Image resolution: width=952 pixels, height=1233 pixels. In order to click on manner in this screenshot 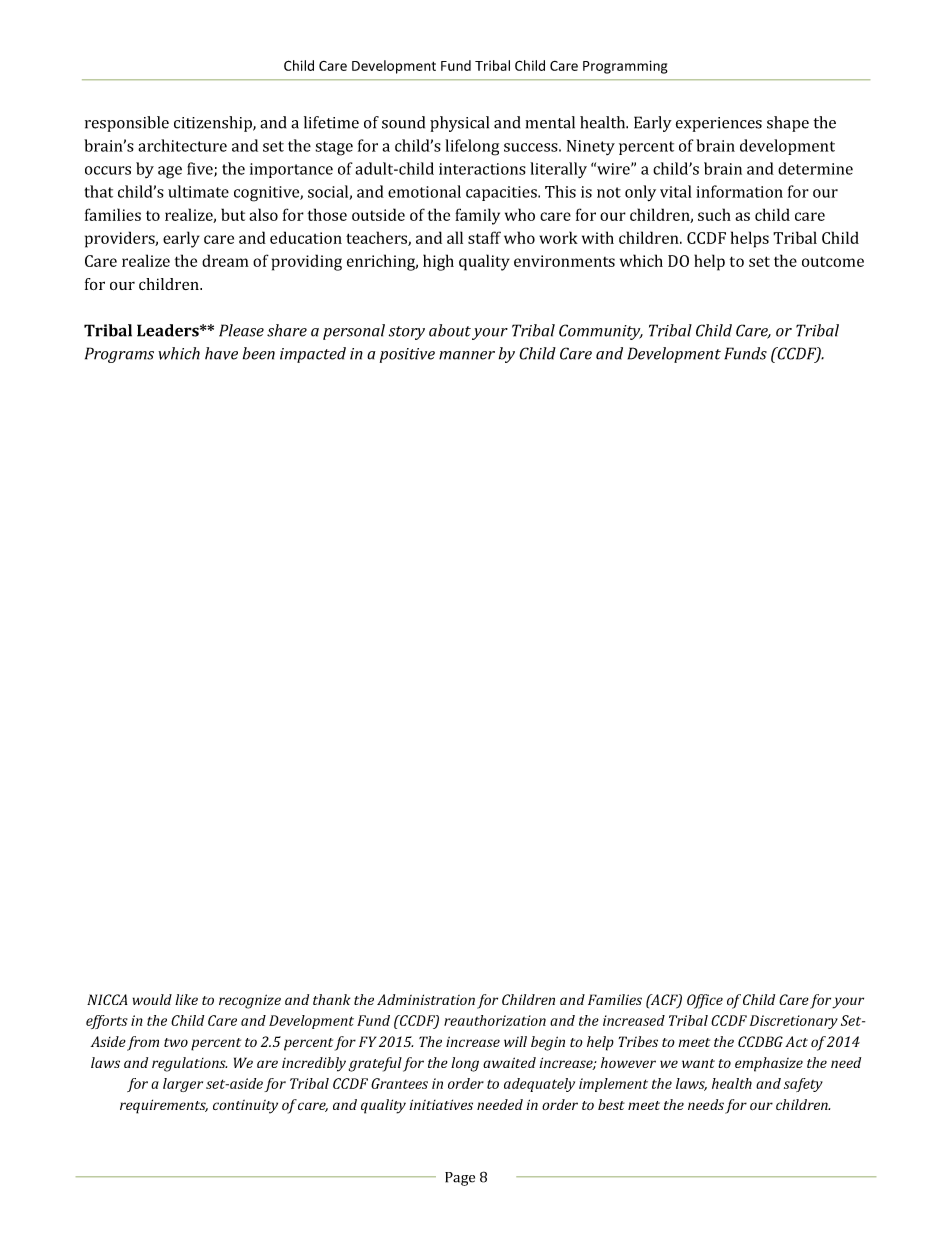, I will do `click(467, 355)`.
